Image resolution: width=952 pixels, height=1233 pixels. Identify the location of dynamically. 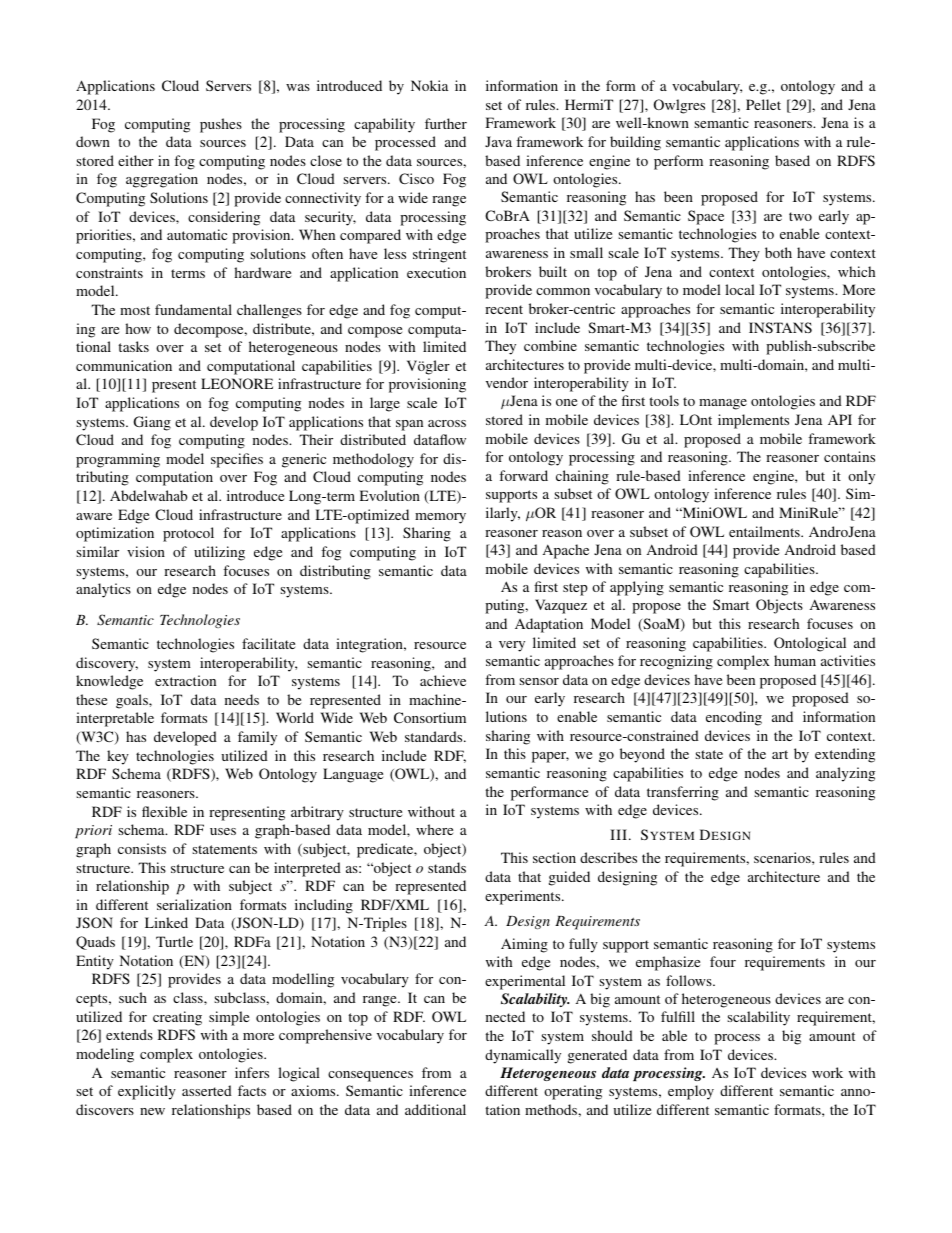
(523, 1056).
